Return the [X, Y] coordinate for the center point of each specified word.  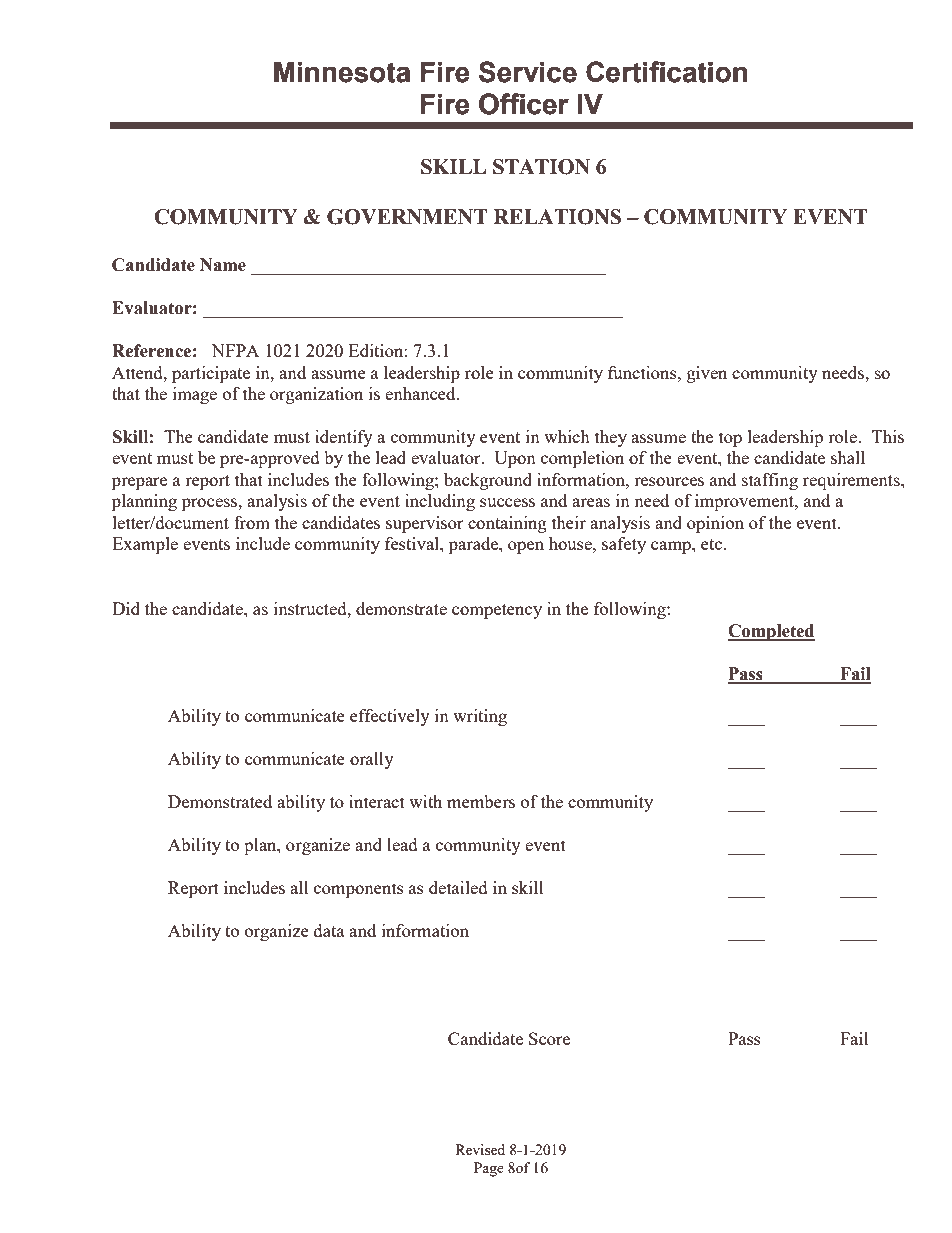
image [195, 395]
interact [377, 801]
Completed [771, 632]
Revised [480, 1149]
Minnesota [342, 72]
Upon [515, 459]
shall [848, 457]
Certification [666, 72]
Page [489, 1169]
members [481, 801]
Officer [524, 104]
